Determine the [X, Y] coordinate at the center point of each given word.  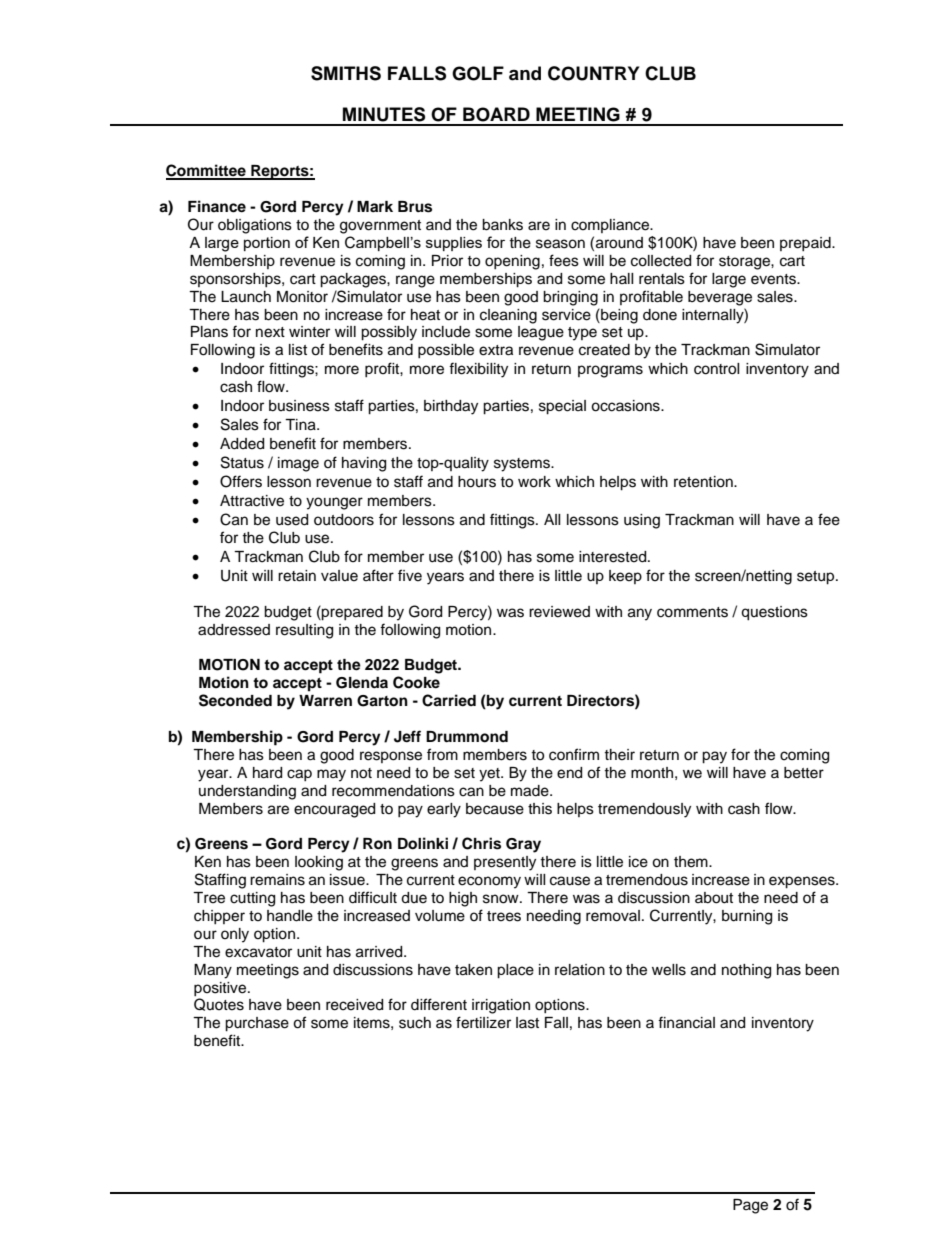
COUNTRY [593, 73]
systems [523, 465]
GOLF [478, 73]
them [692, 862]
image [298, 464]
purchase [257, 1024]
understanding [247, 792]
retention [704, 482]
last [527, 1023]
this [540, 809]
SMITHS [346, 73]
